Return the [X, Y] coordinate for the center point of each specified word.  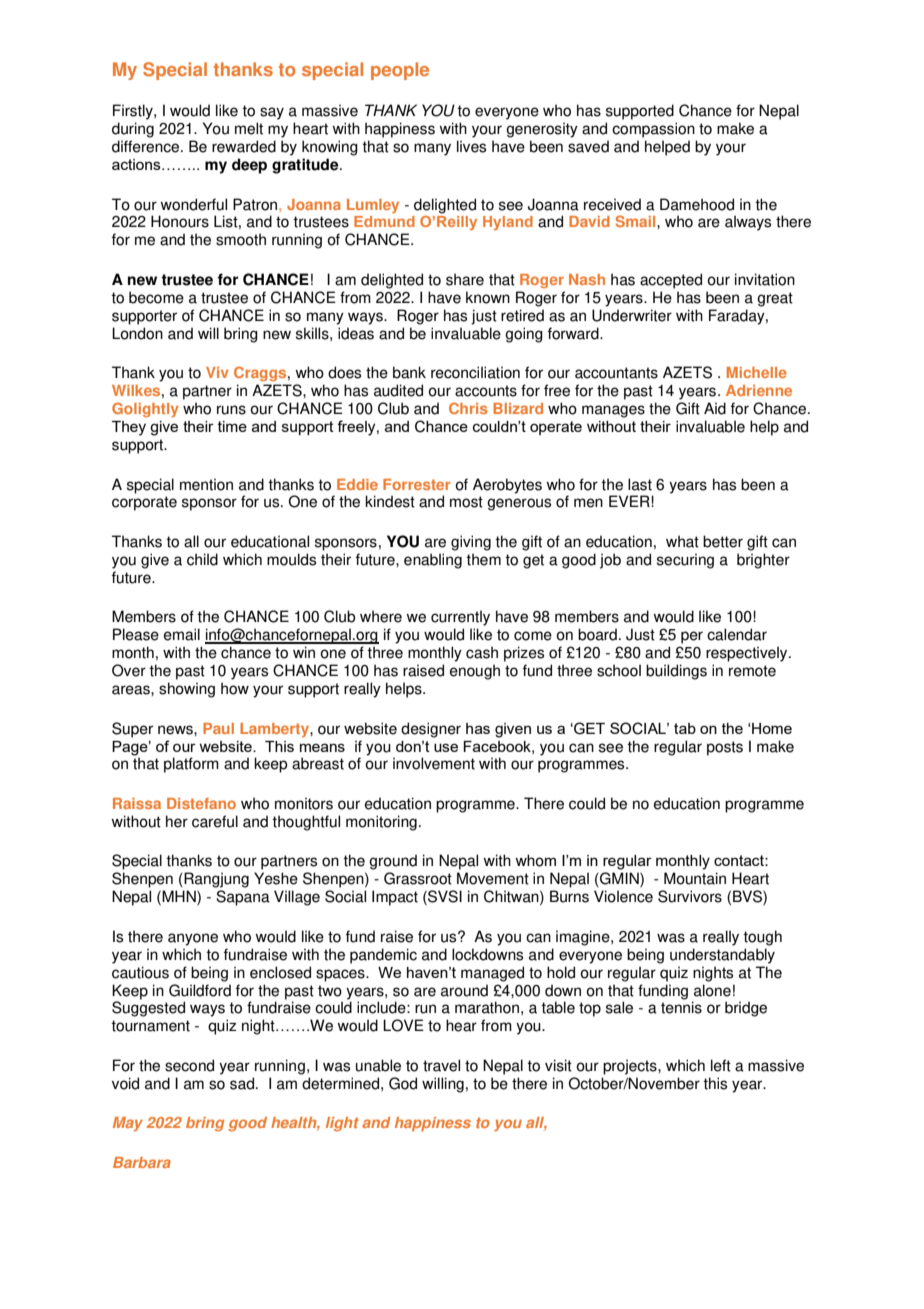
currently [460, 618]
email [182, 634]
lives [471, 146]
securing [685, 561]
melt [249, 128]
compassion [653, 130]
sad [242, 1083]
